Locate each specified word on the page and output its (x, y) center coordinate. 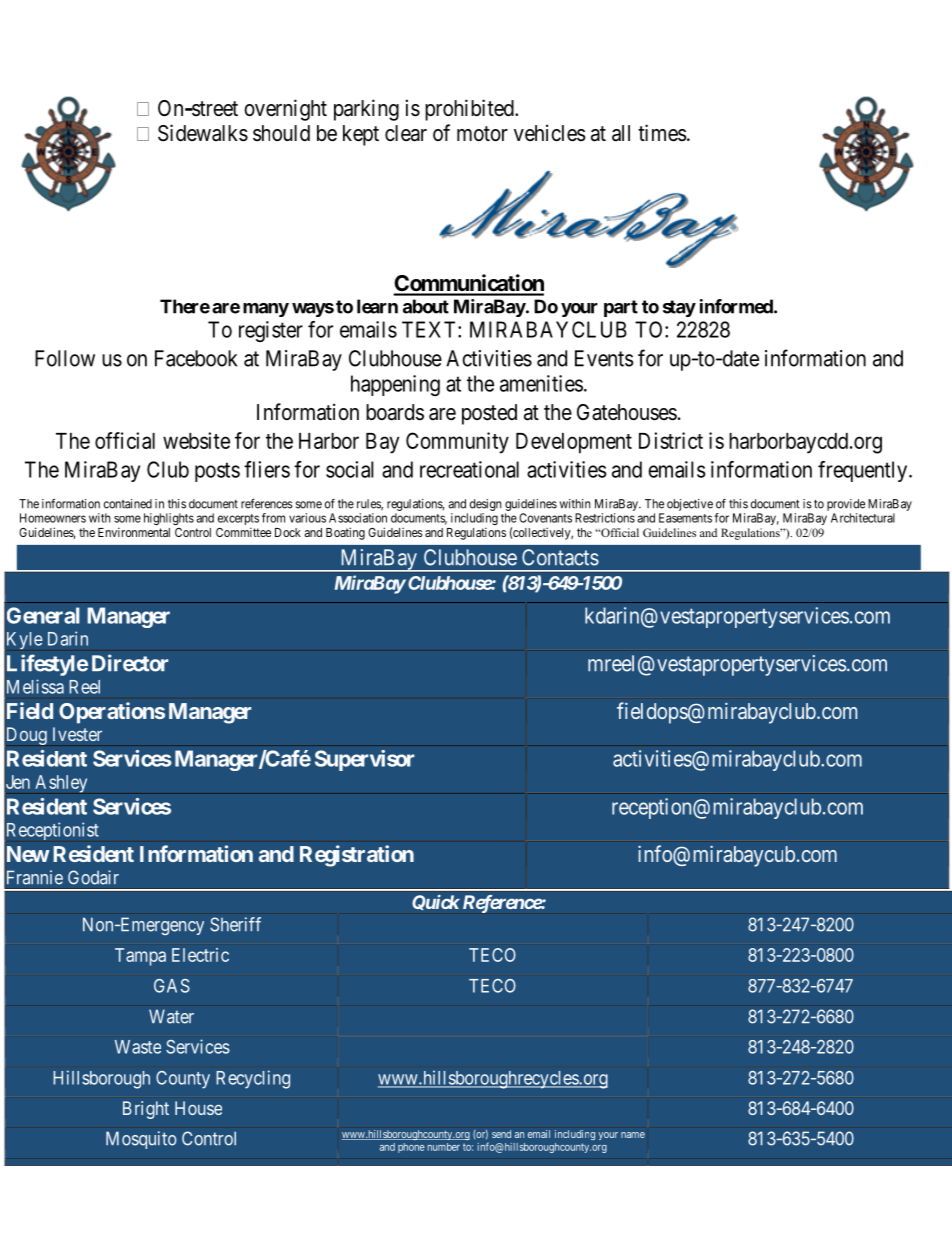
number (444, 1147)
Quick (436, 902)
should (281, 133)
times (662, 133)
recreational (469, 469)
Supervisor (364, 760)
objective (690, 505)
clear (406, 133)
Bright (146, 1110)
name (633, 1135)
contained (128, 504)
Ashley (61, 784)
